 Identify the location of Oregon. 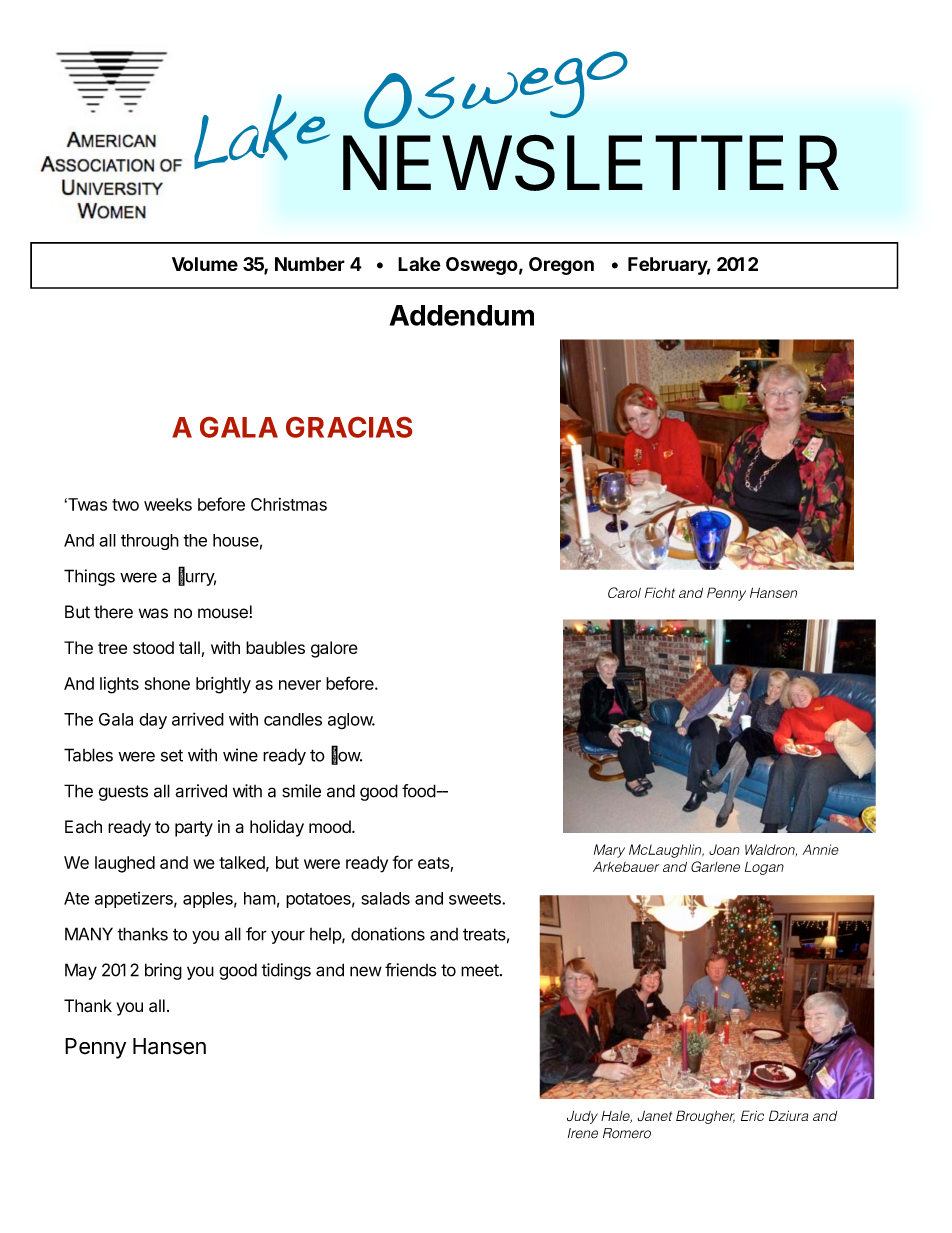
(561, 266).
